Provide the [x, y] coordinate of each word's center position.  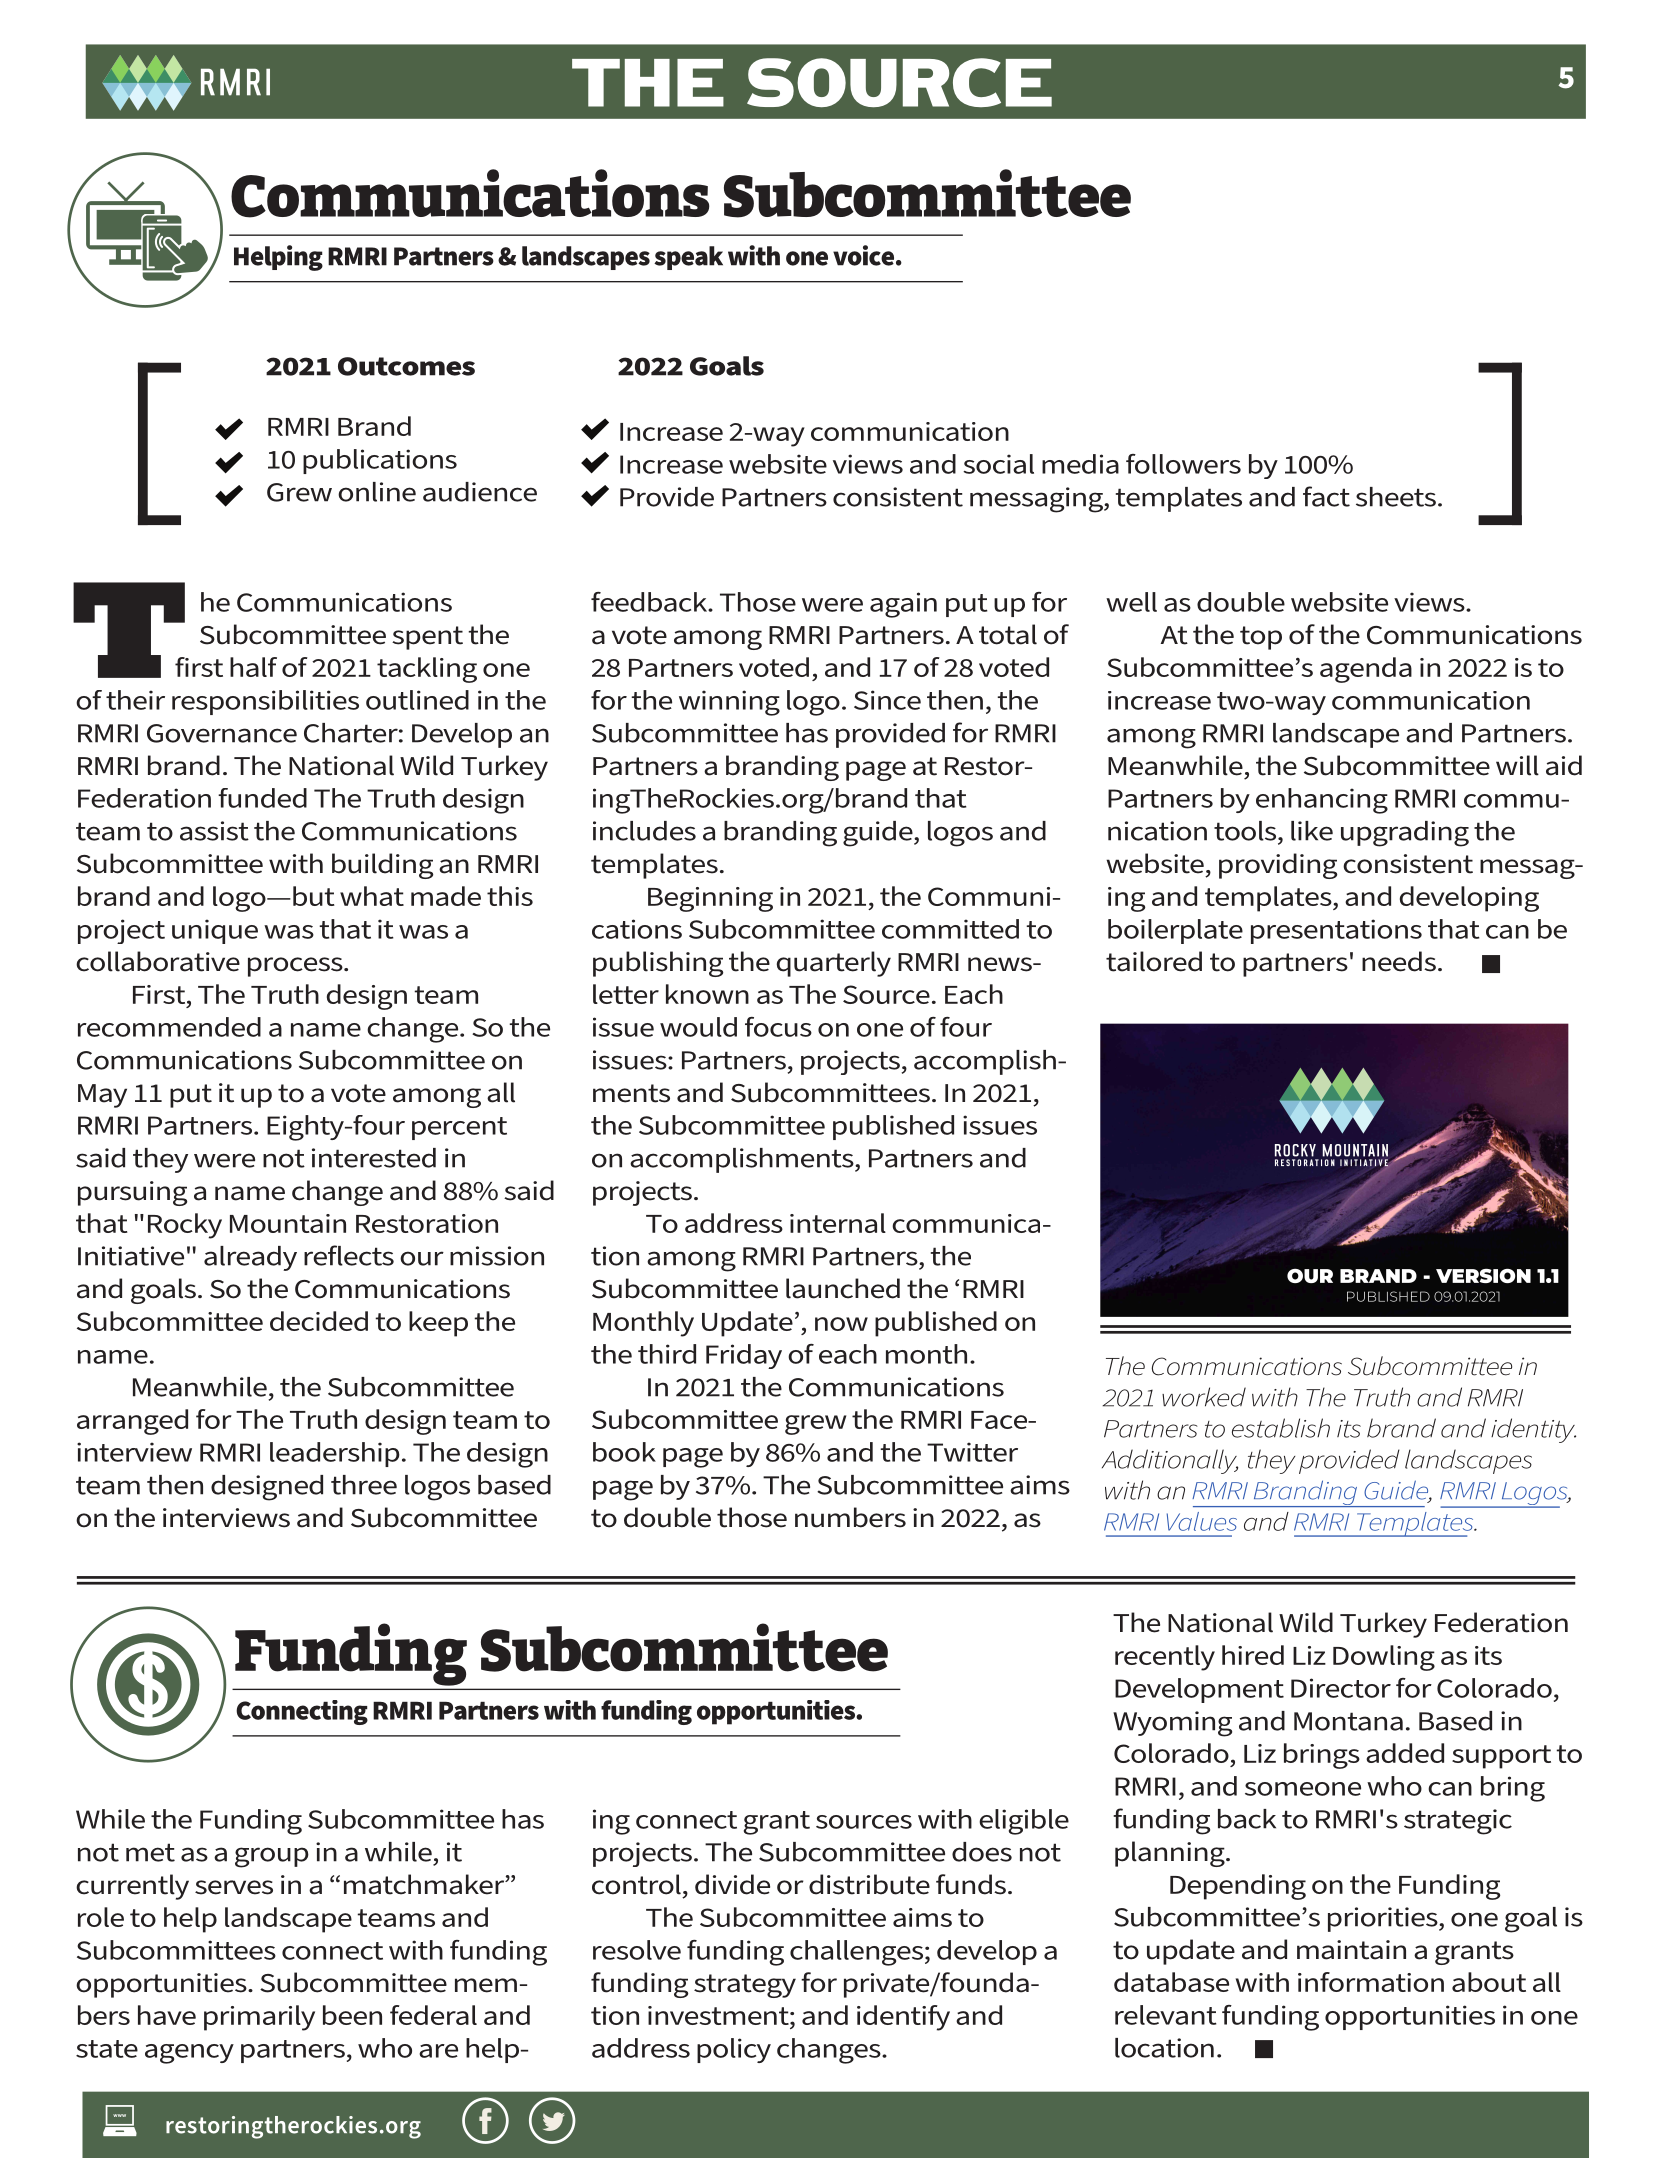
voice [863, 255]
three [364, 1485]
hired [1253, 1655]
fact [1326, 496]
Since [887, 700]
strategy [745, 1986]
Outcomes [406, 366]
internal [838, 1223]
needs [1399, 961]
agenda [1366, 670]
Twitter [972, 1452]
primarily [259, 2018]
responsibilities [265, 702]
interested [374, 1158]
